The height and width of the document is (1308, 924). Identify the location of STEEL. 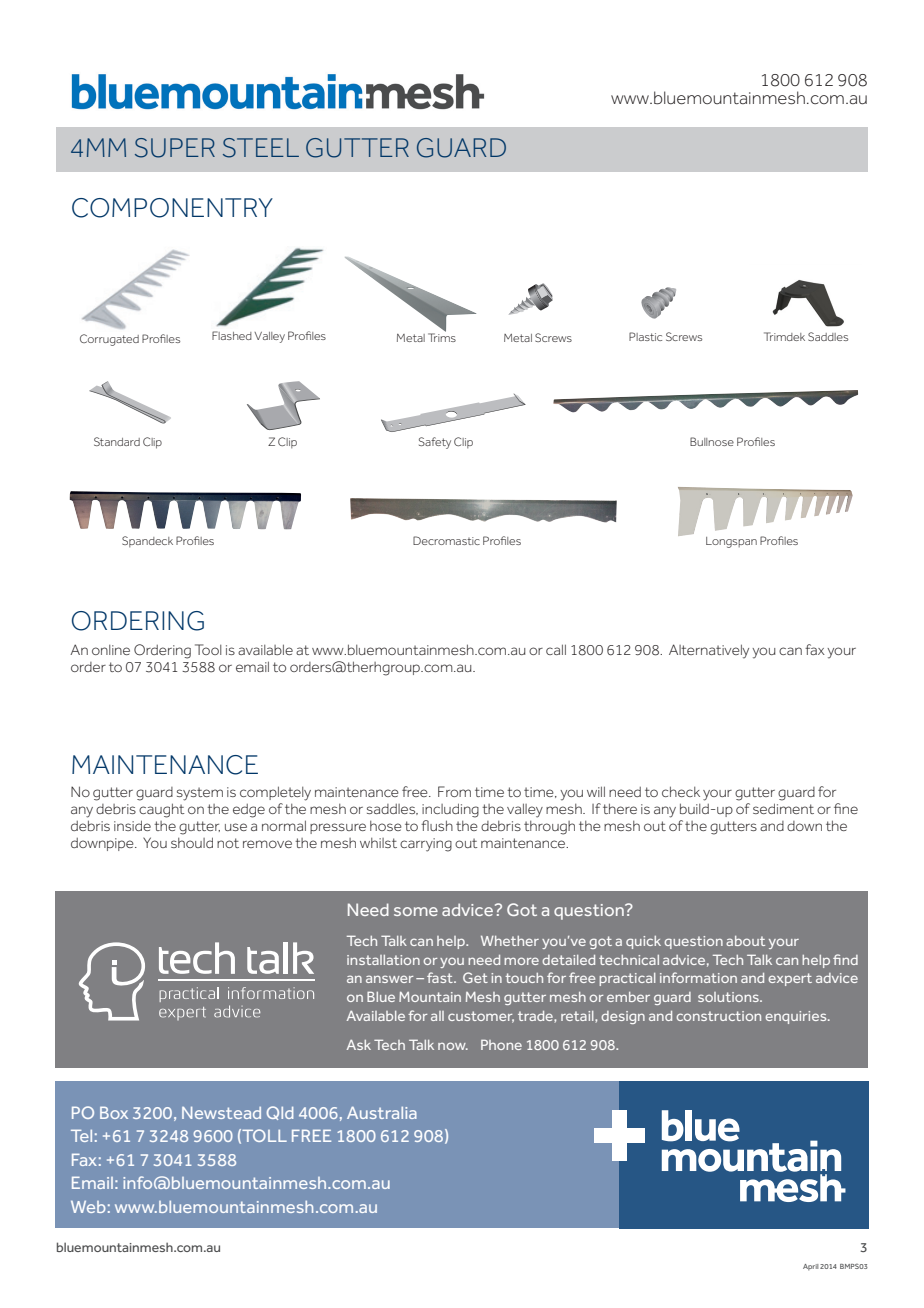
(261, 148).
